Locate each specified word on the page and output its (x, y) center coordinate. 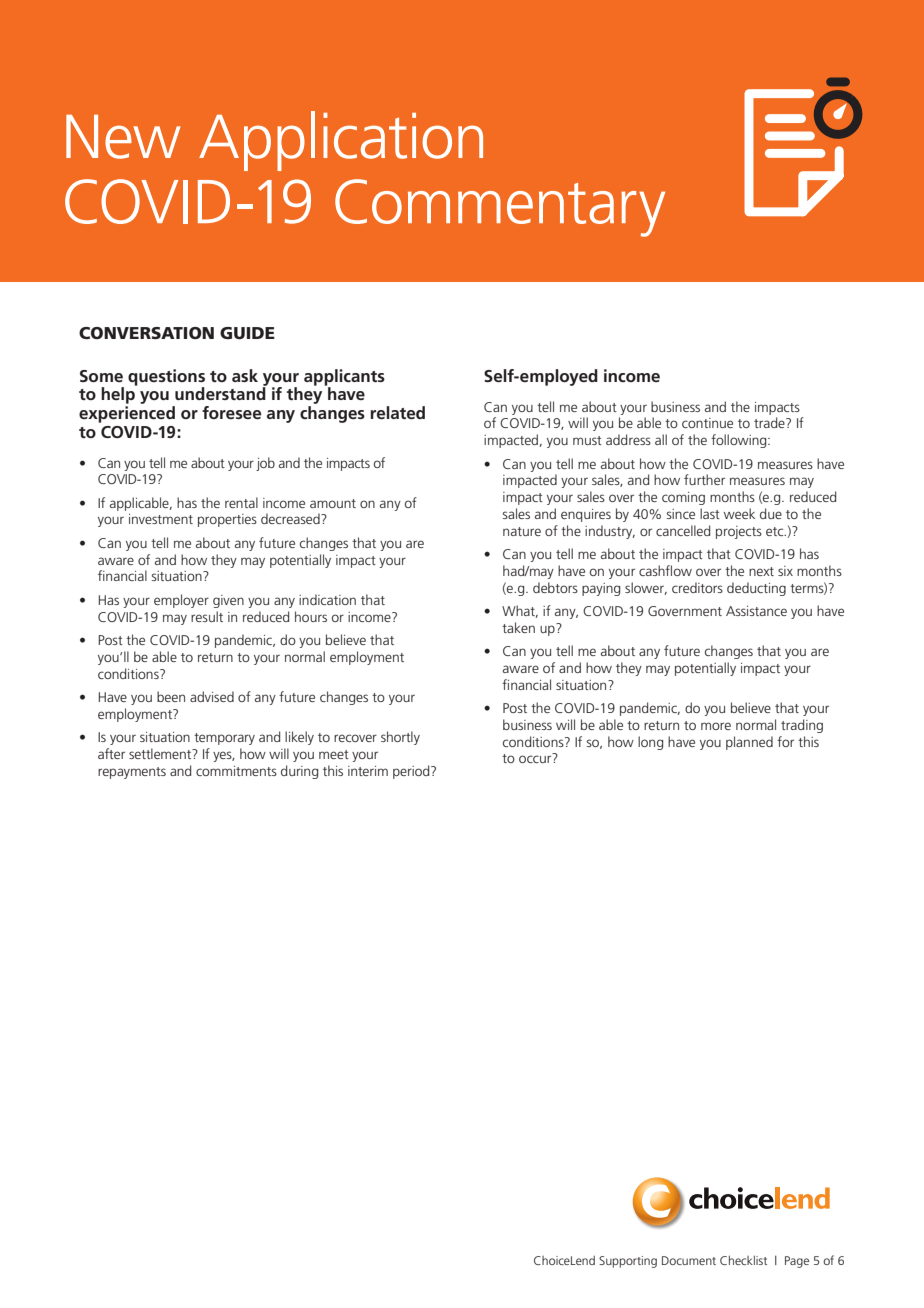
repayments (132, 773)
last (710, 513)
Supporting (628, 1262)
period (412, 772)
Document (689, 1260)
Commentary (500, 208)
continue (707, 423)
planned (749, 743)
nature (522, 531)
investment (161, 519)
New (123, 137)
